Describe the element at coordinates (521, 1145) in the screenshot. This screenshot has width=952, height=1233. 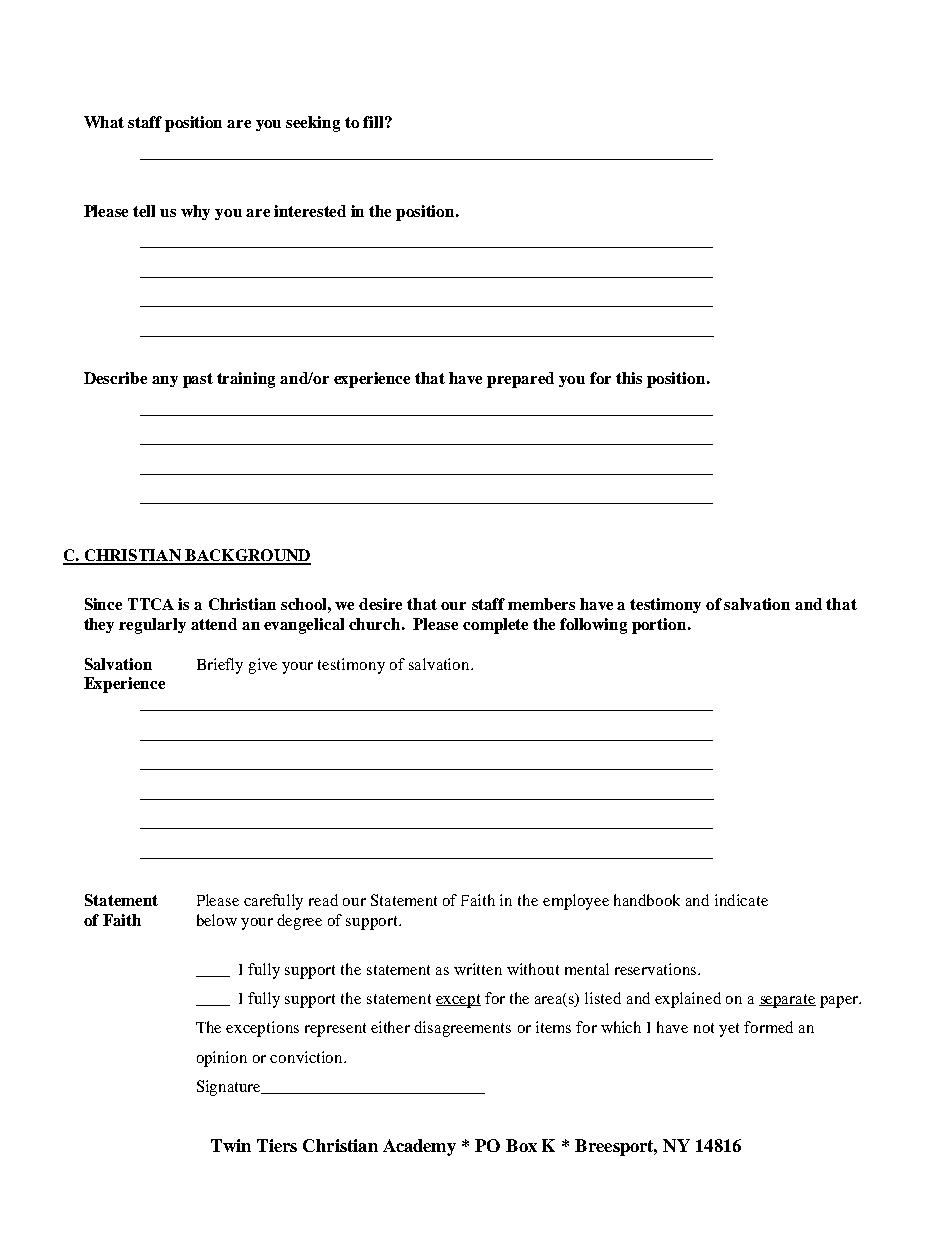
I see `Box` at that location.
